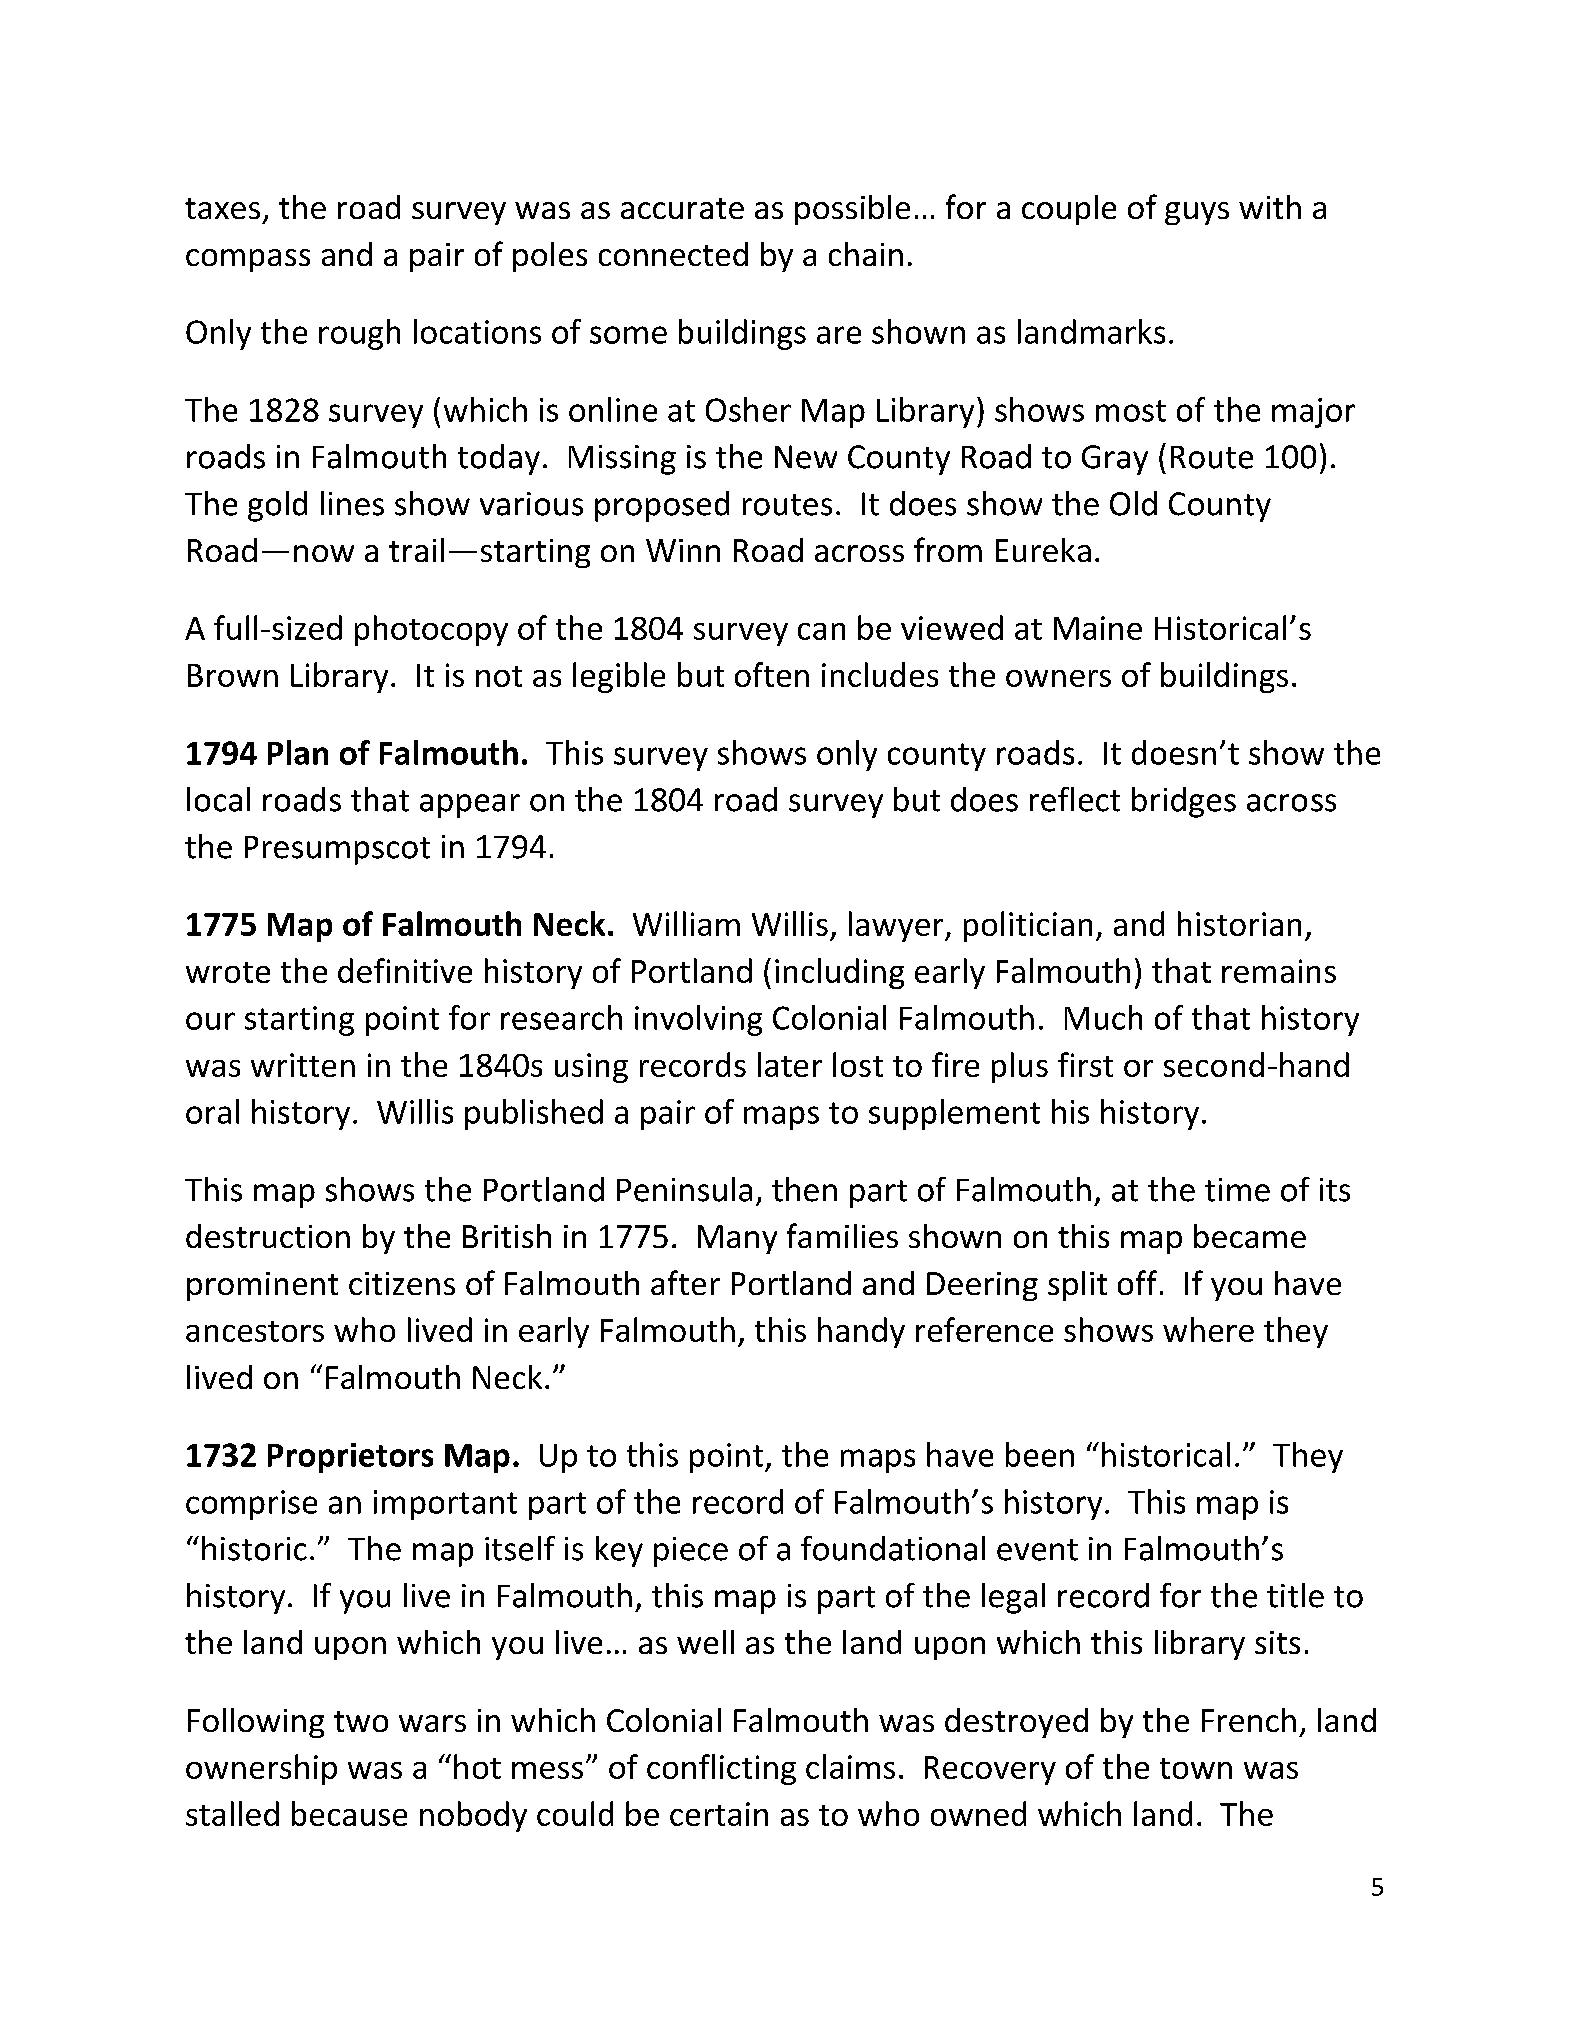 Image resolution: width=1569 pixels, height=2030 pixels. I want to click on because, so click(349, 1813).
